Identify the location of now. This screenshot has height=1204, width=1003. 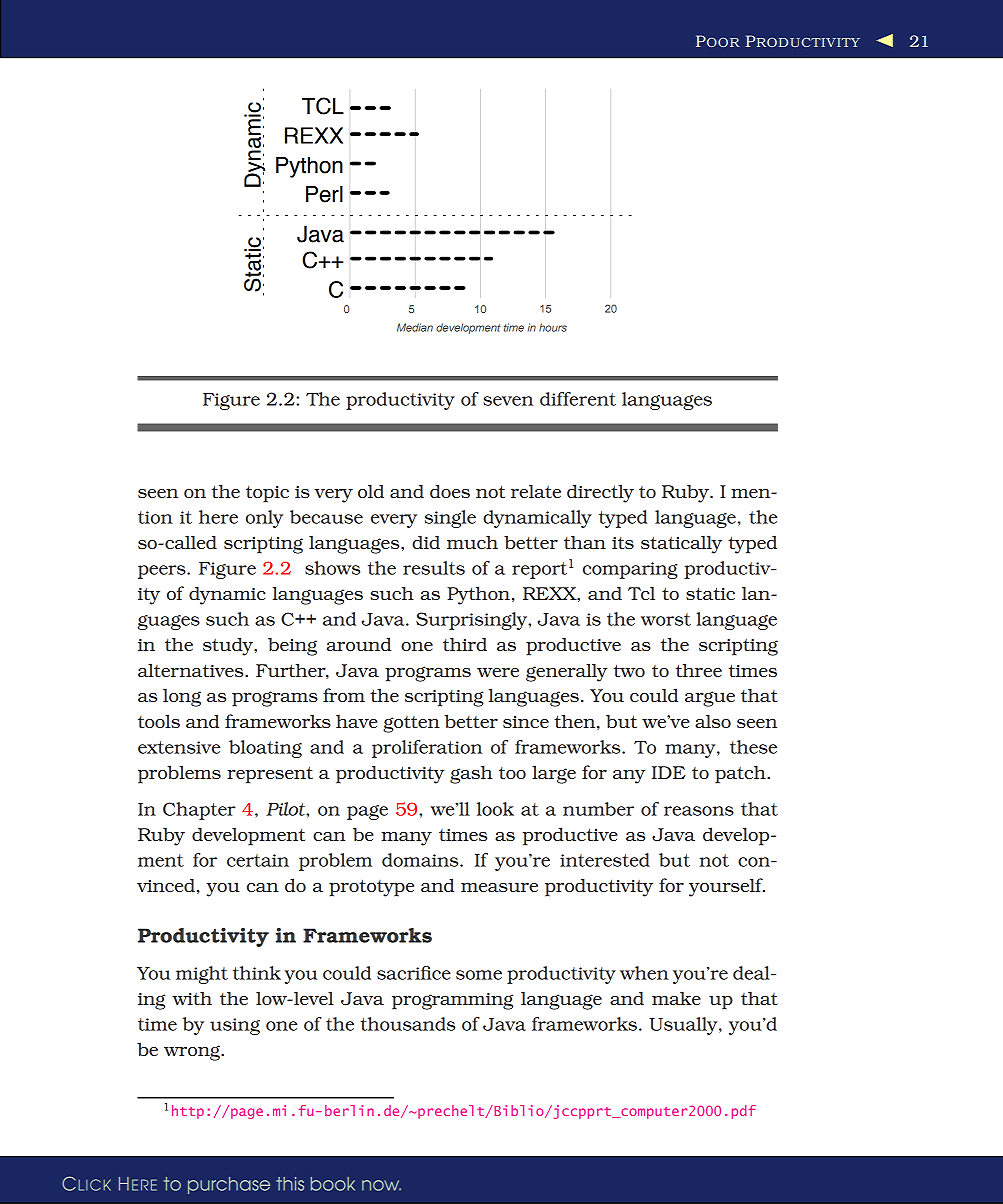
(381, 1185).
